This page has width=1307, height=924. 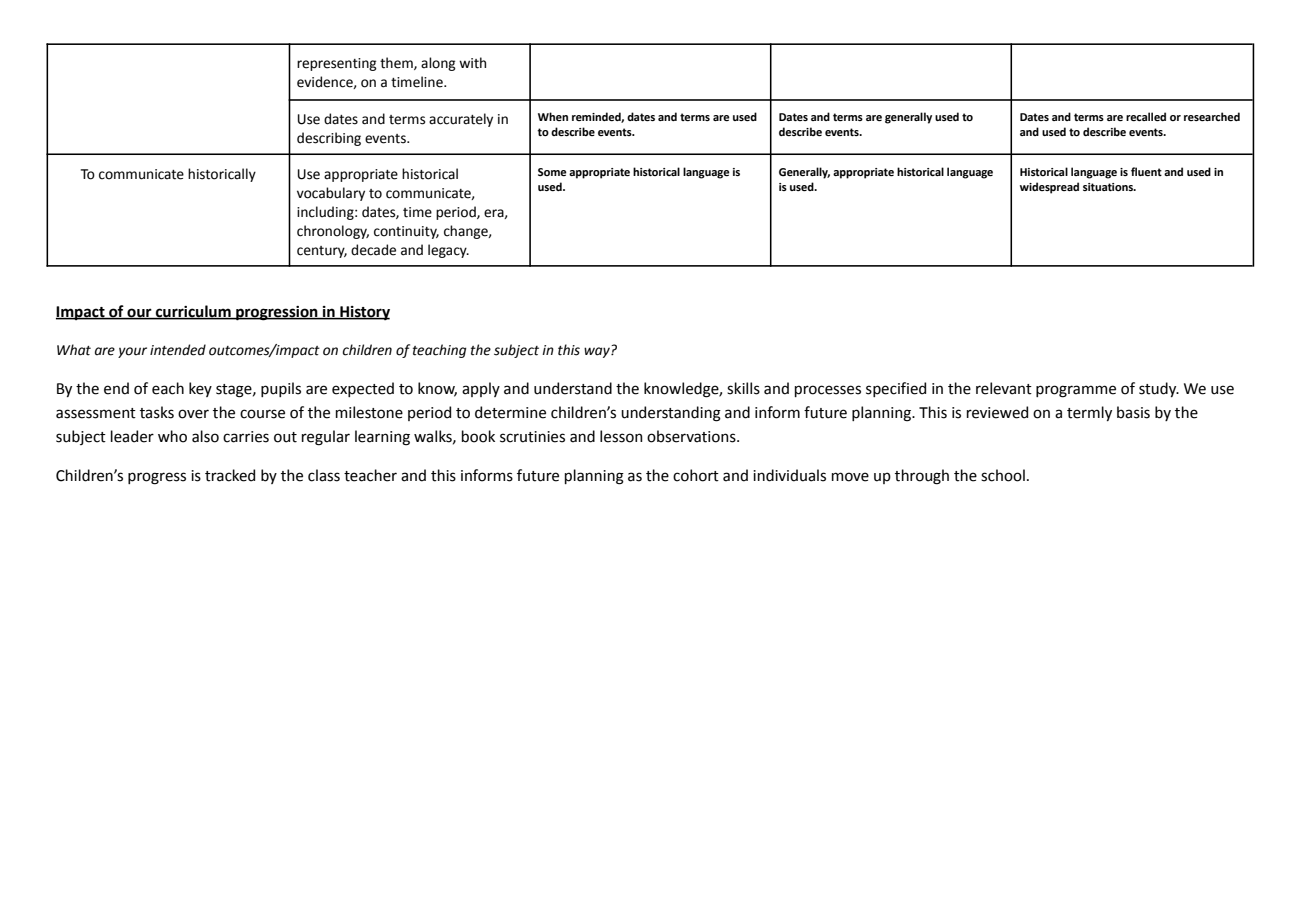 What do you see at coordinates (178, 350) in the page?
I see `intended` at bounding box center [178, 350].
